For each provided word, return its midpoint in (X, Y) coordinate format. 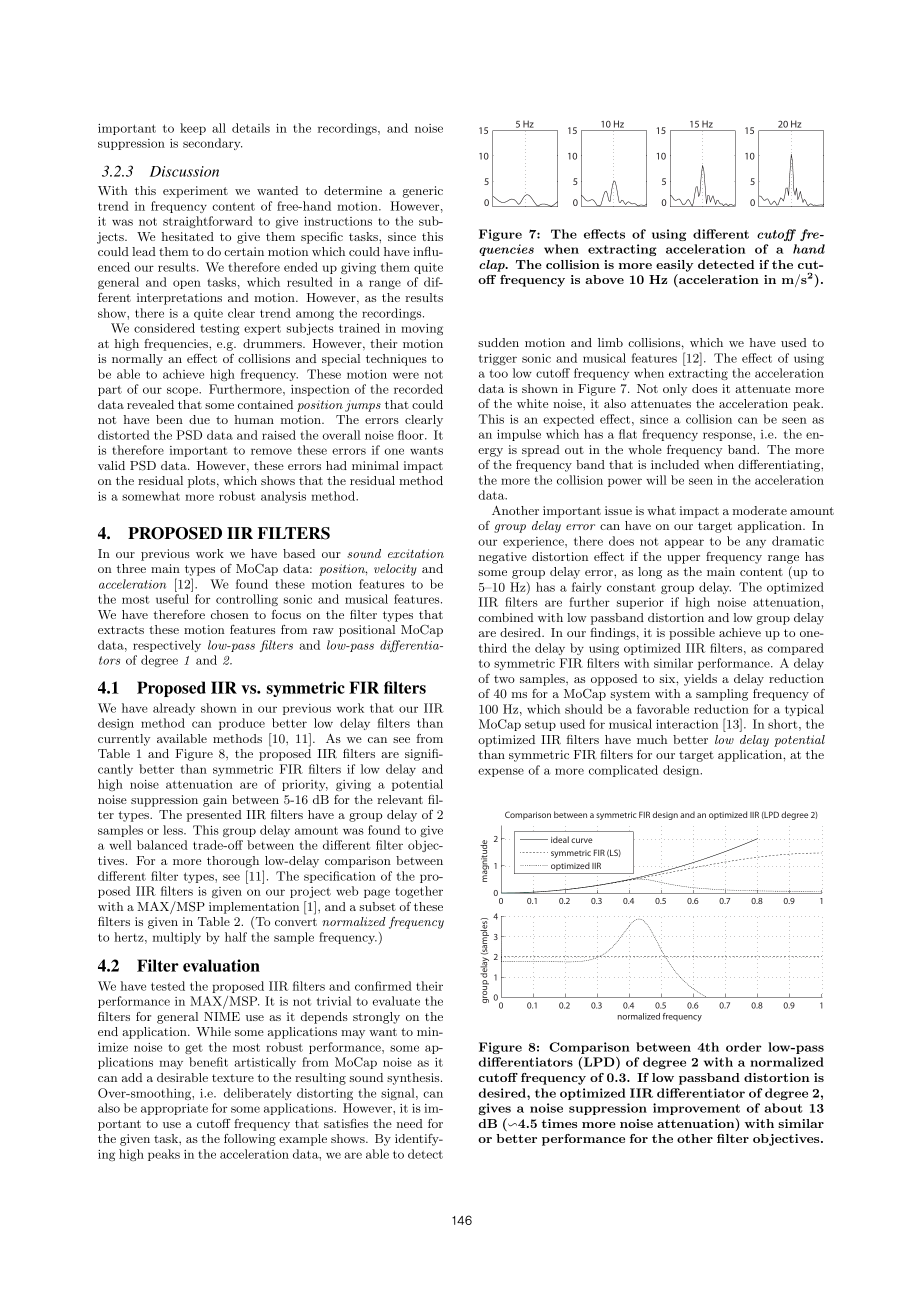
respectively (167, 646)
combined (505, 617)
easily (675, 266)
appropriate (174, 1109)
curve (582, 840)
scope (183, 391)
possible (692, 634)
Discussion (184, 171)
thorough (233, 862)
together (419, 892)
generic (423, 192)
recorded (418, 389)
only (675, 390)
